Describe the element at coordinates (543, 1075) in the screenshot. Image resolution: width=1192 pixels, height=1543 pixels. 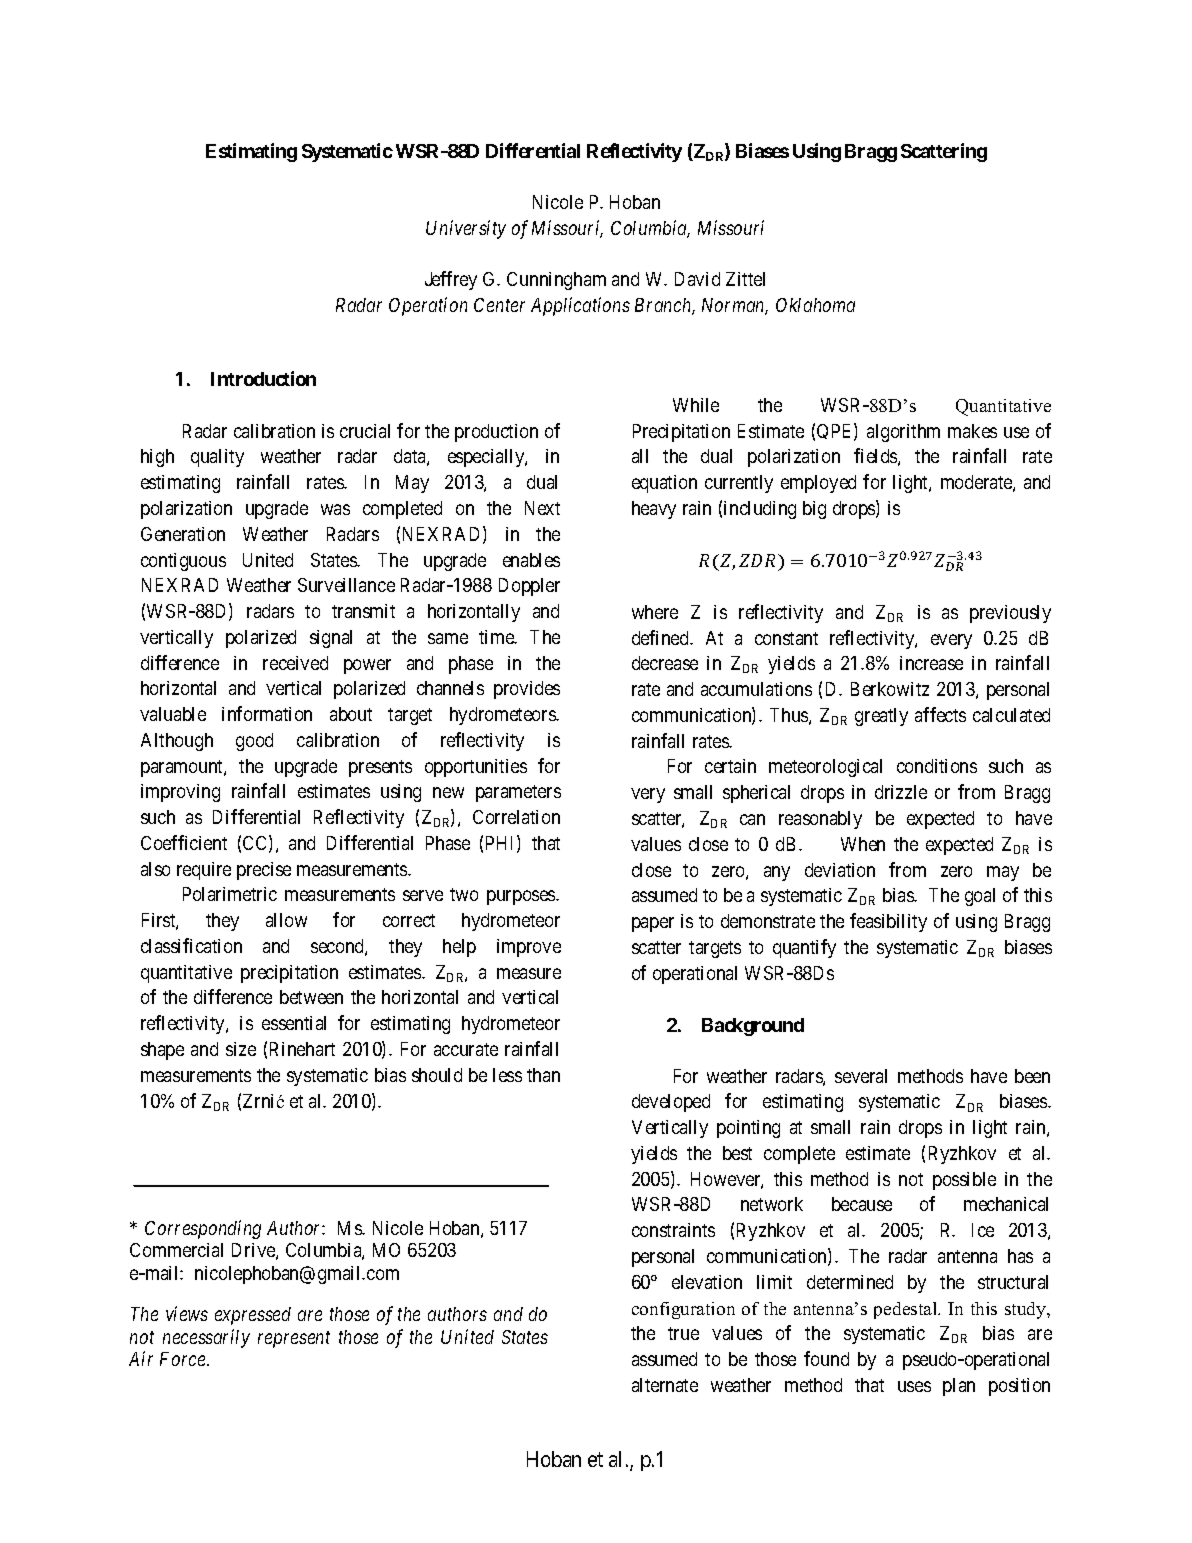
I see `than` at that location.
